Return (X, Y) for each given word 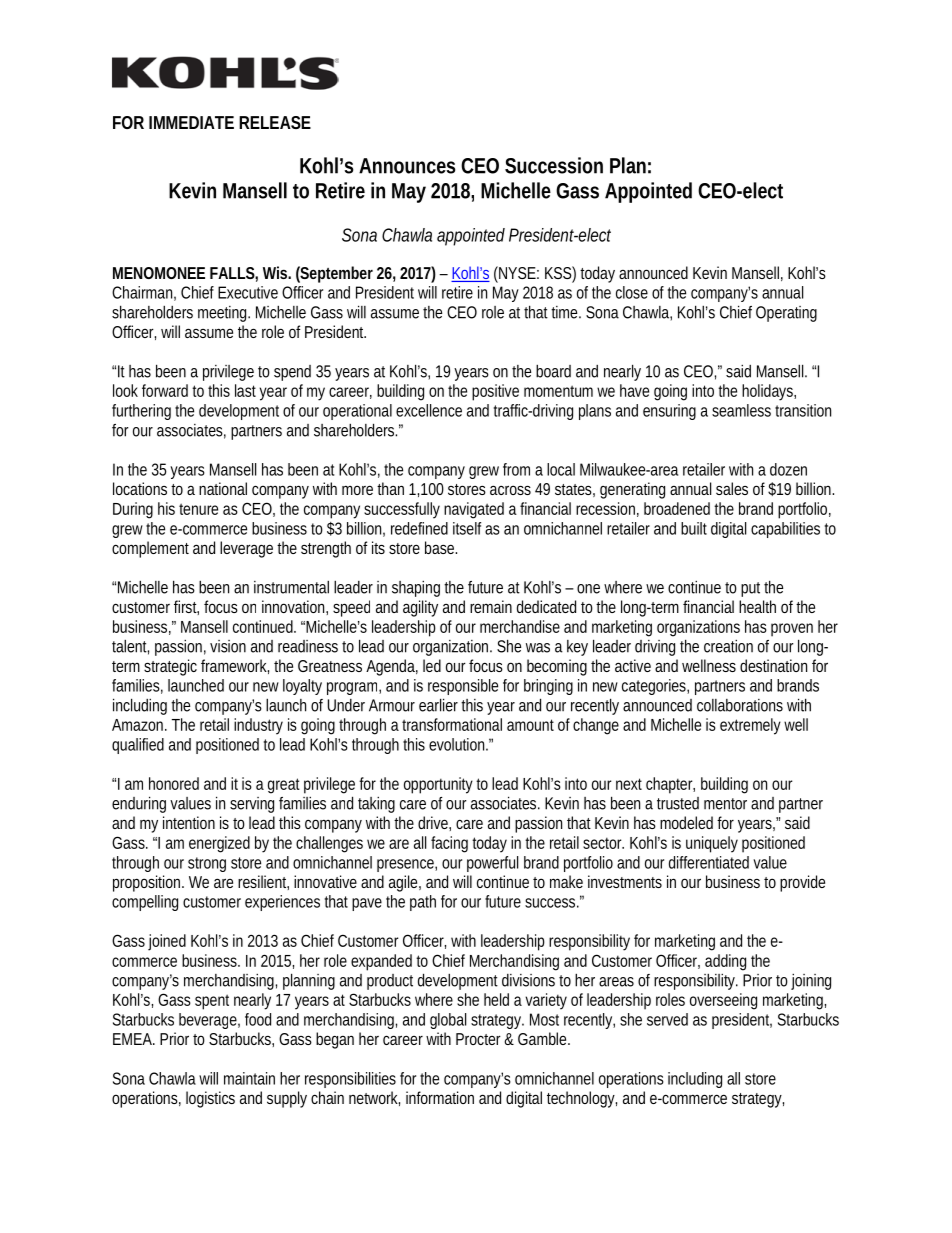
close (632, 292)
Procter (478, 1039)
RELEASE (275, 122)
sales (732, 488)
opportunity (438, 785)
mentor (725, 804)
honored (174, 783)
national (223, 488)
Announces (407, 166)
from (516, 469)
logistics (210, 1099)
